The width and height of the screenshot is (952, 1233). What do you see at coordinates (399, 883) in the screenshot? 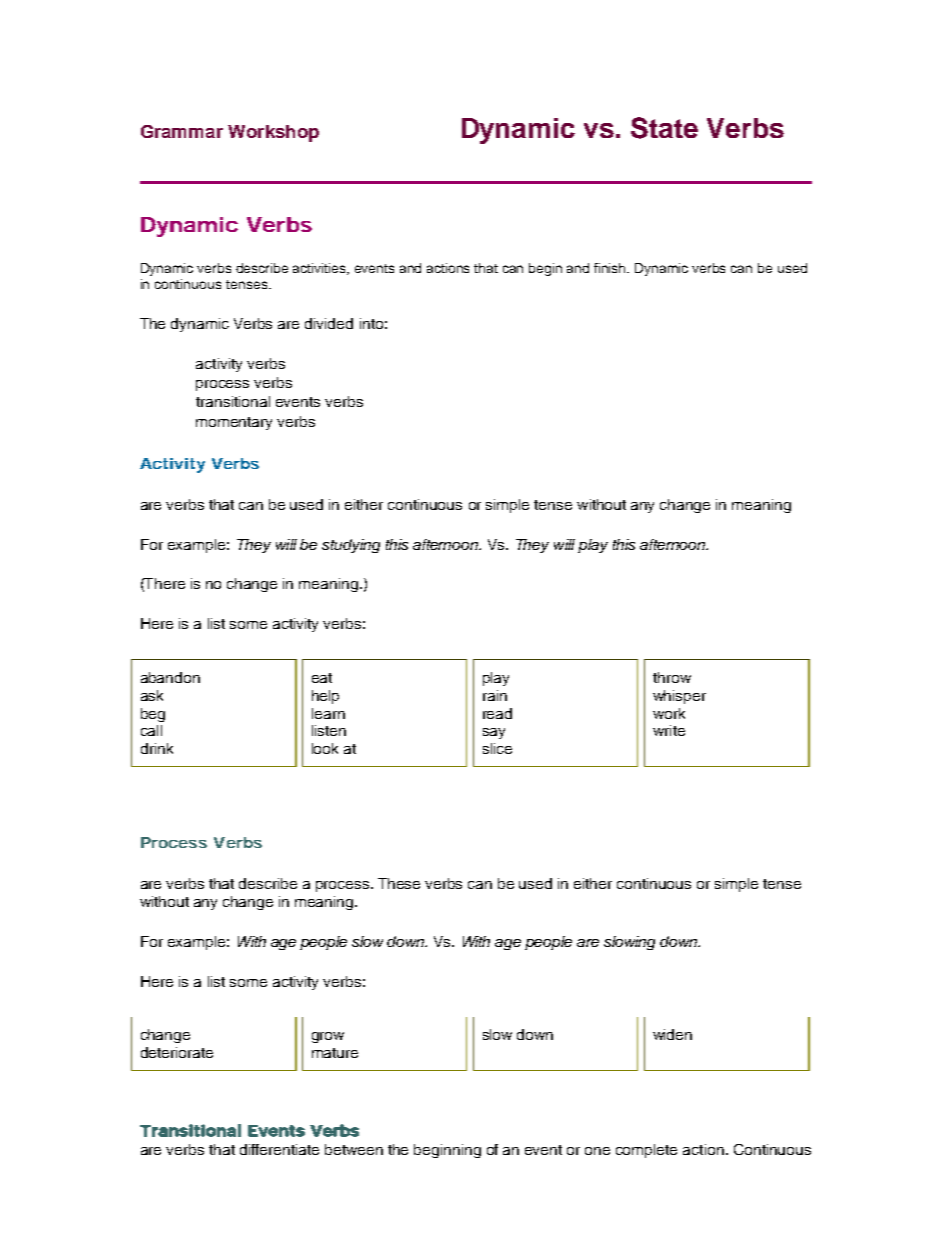
I see `These` at bounding box center [399, 883].
